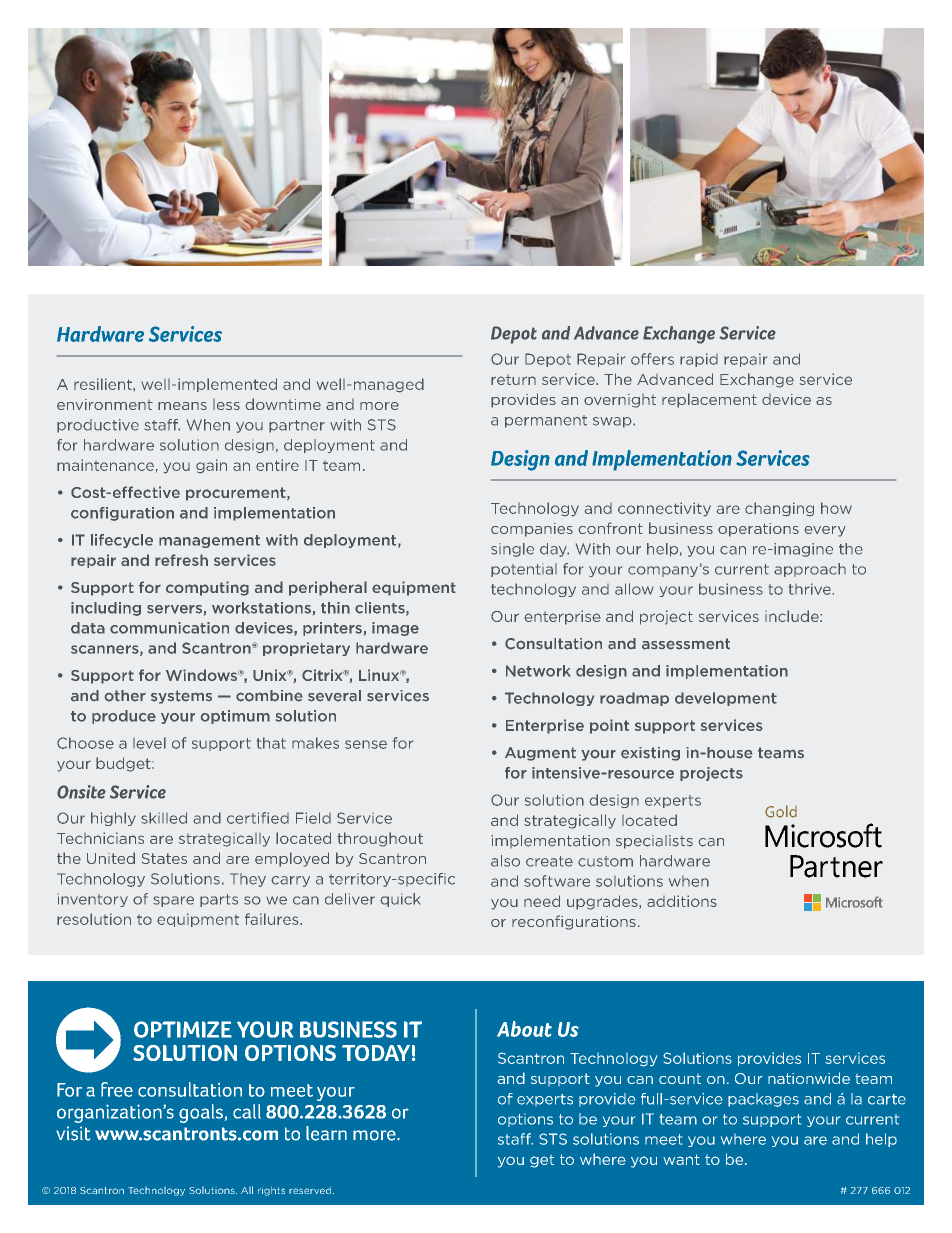 This document has width=952, height=1233. Describe the element at coordinates (149, 743) in the document. I see `level` at that location.
